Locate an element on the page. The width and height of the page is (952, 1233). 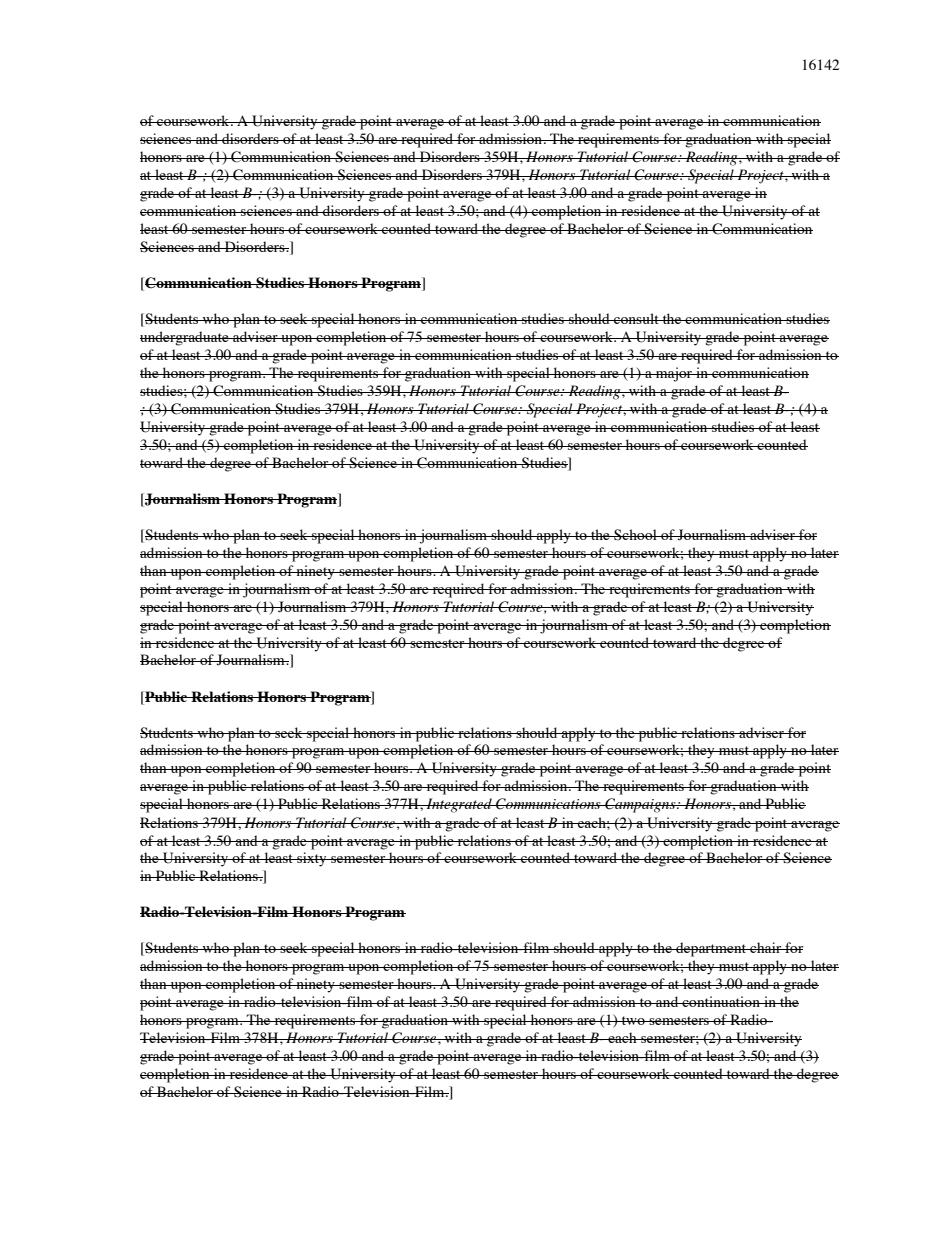
Integrated is located at coordinates (459, 805).
